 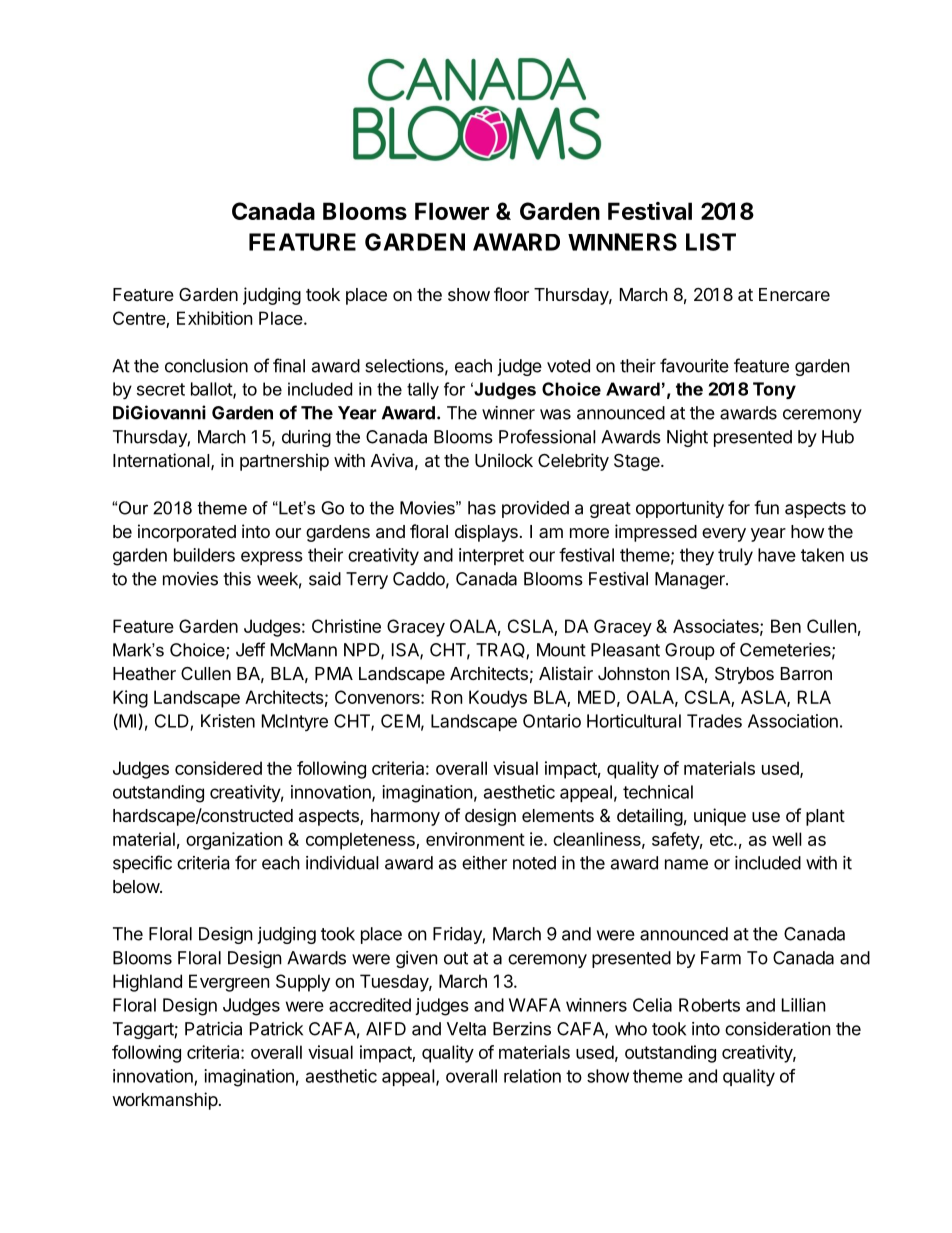 What do you see at coordinates (484, 863) in the screenshot?
I see `either` at bounding box center [484, 863].
